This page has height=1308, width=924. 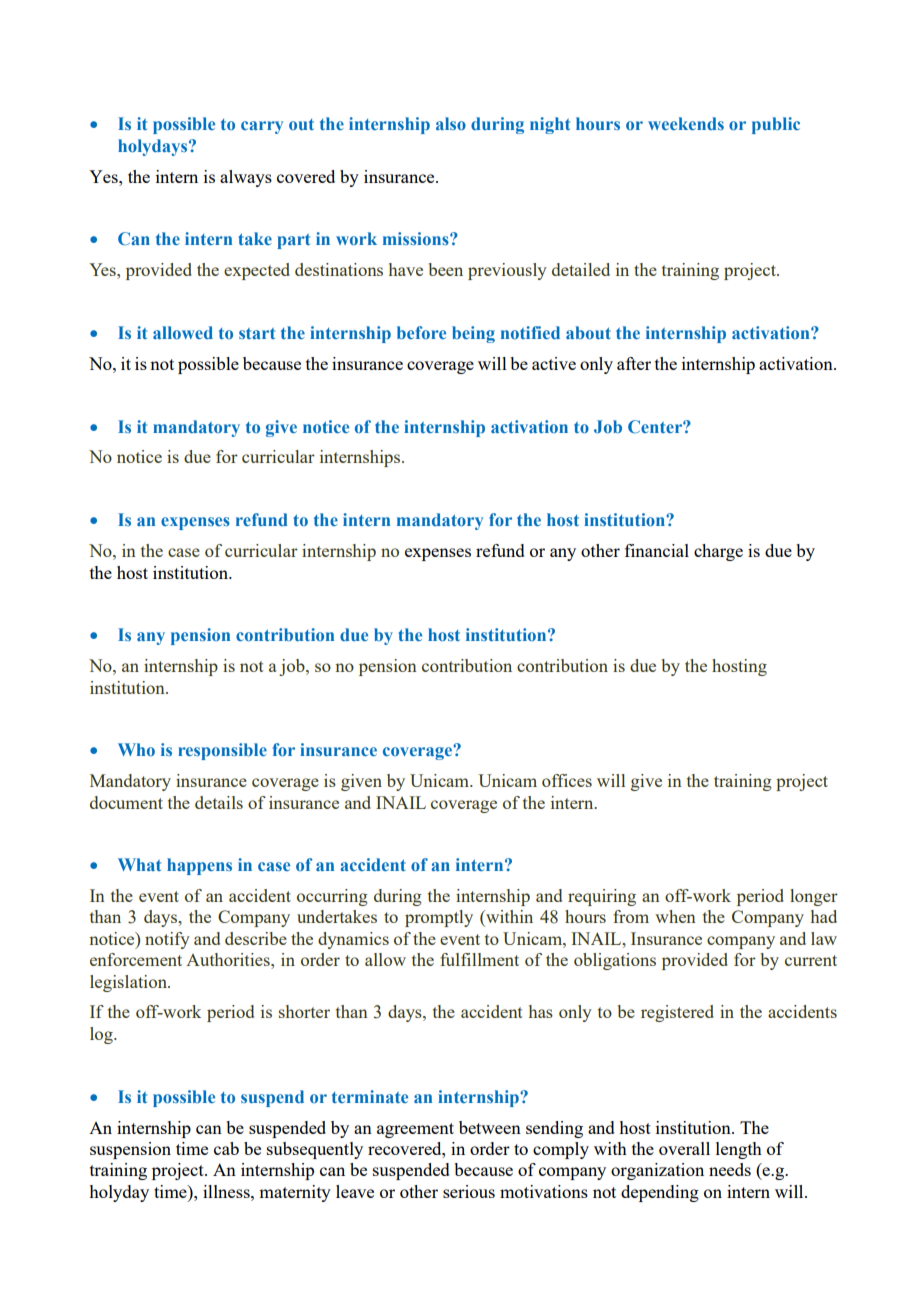 I want to click on always, so click(x=246, y=178).
